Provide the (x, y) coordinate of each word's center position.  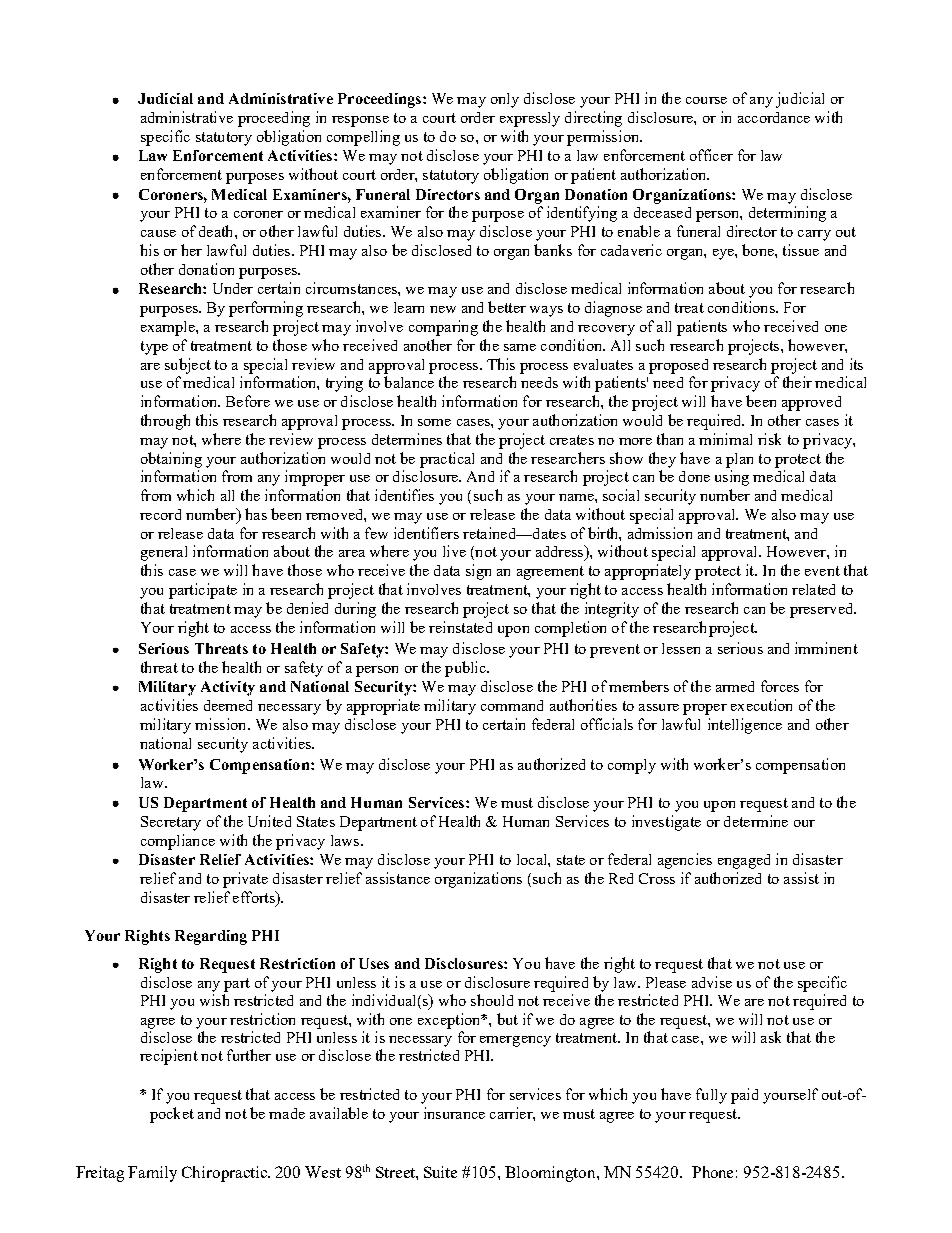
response (360, 121)
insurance (454, 1113)
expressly (530, 119)
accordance (774, 117)
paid (744, 1096)
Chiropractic (225, 1174)
